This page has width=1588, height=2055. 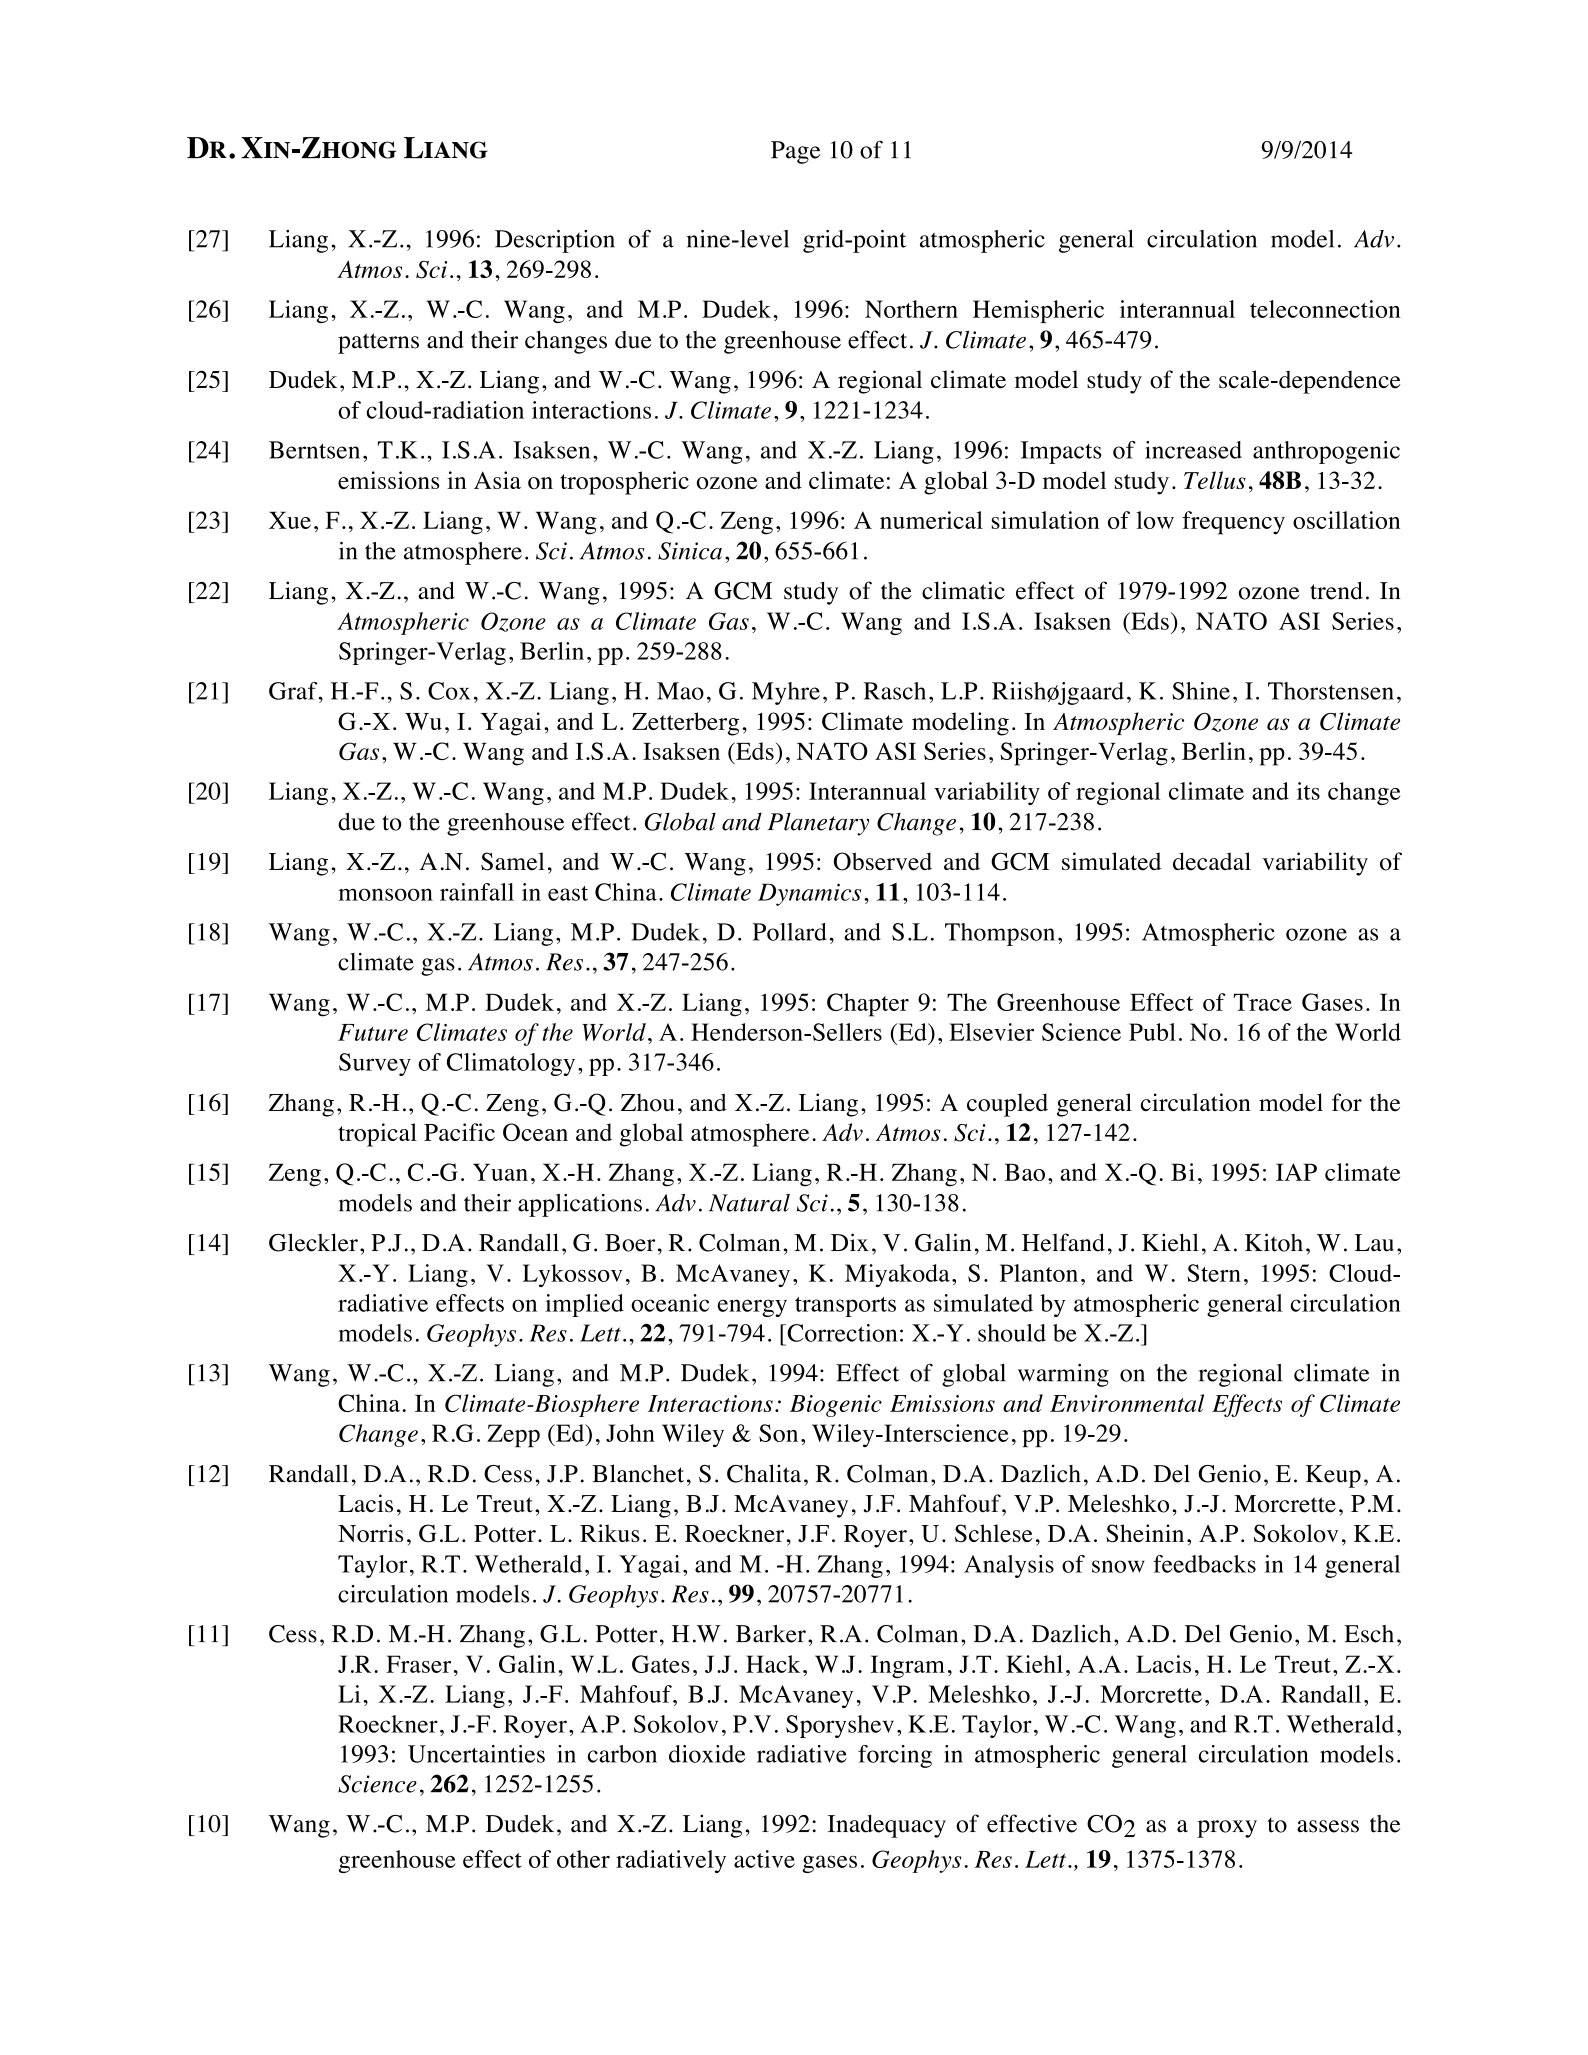 I want to click on tropical, so click(x=377, y=1135).
